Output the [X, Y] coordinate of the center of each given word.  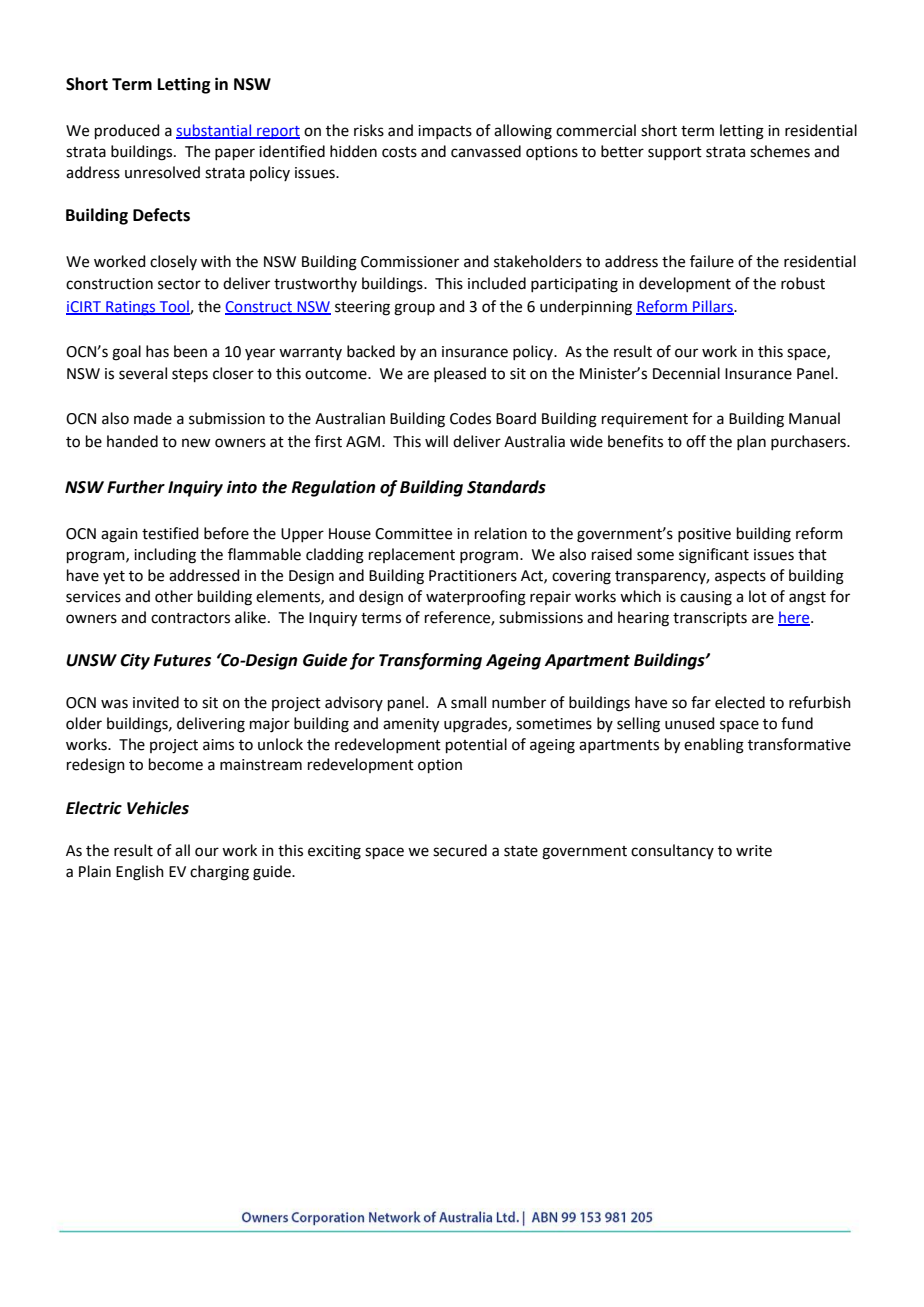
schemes [780, 151]
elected [740, 702]
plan [751, 442]
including [165, 556]
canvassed [486, 151]
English [140, 873]
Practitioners [473, 576]
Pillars [713, 307]
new [196, 443]
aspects [740, 577]
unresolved [162, 172]
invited [156, 702]
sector [179, 284]
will [436, 441]
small [468, 702]
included [497, 283]
